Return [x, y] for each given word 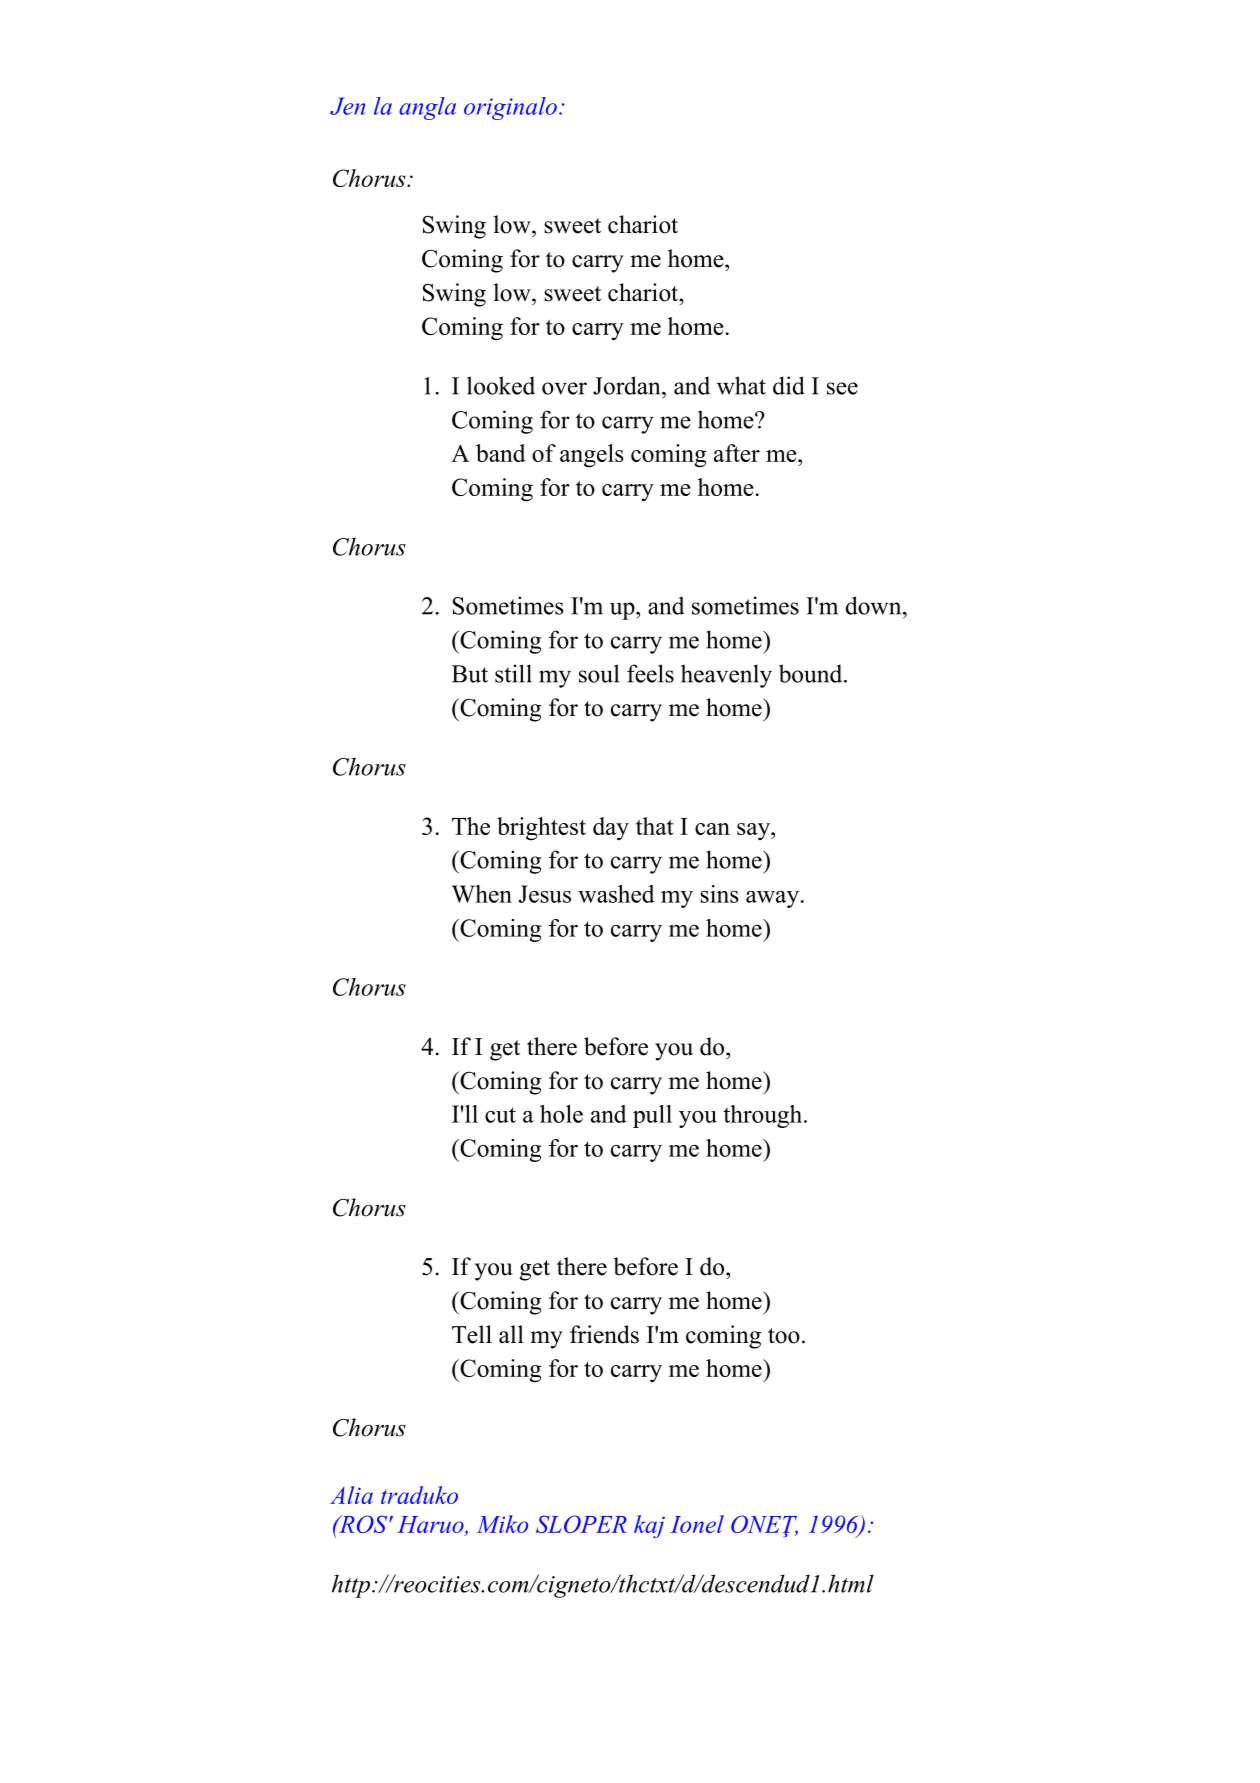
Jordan [628, 385]
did [789, 385]
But [470, 674]
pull [652, 1116]
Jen [347, 106]
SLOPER [581, 1524]
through [764, 1116]
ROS [363, 1524]
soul [599, 673]
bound [812, 673]
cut [500, 1115]
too [784, 1336]
